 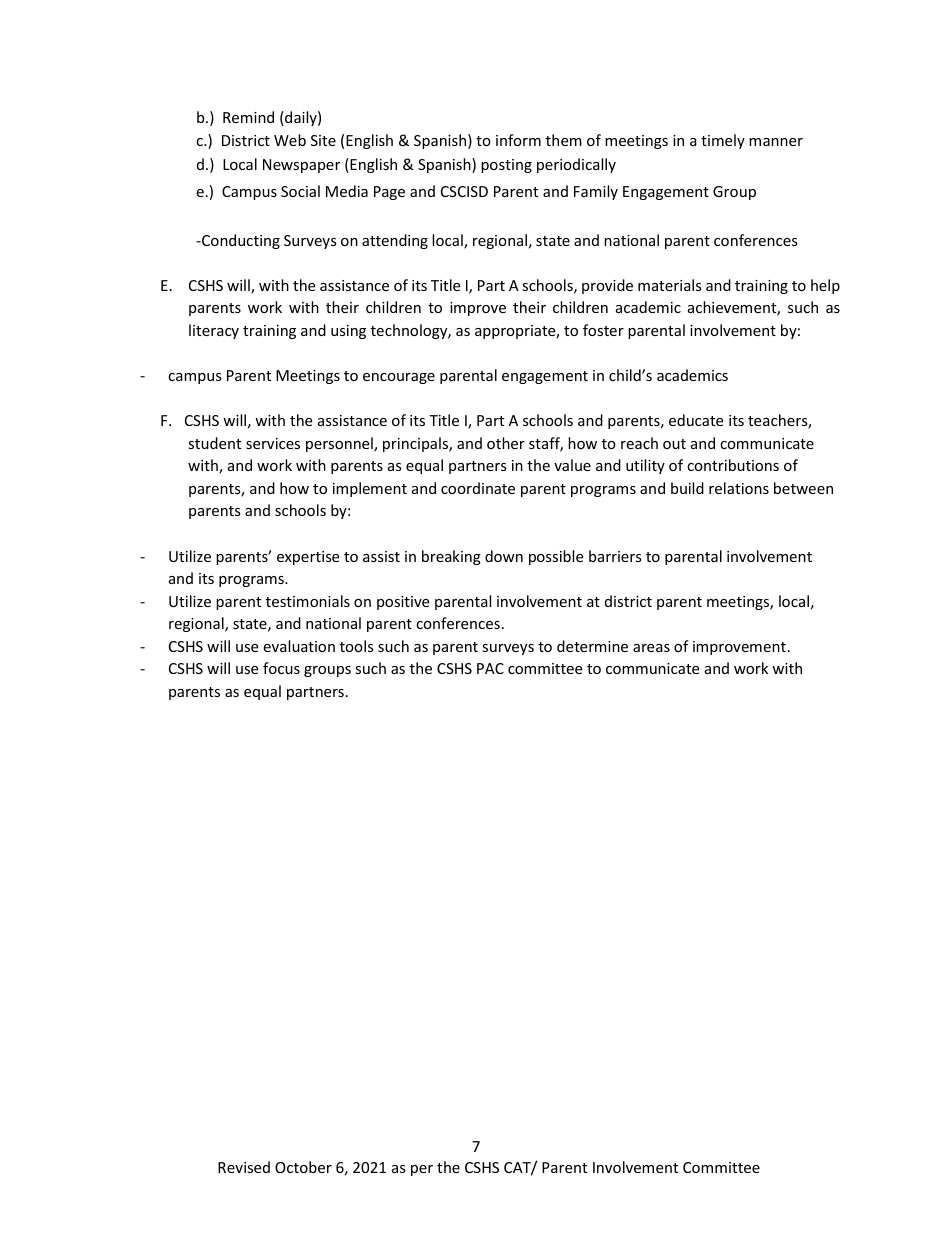 I want to click on areas, so click(x=651, y=648).
